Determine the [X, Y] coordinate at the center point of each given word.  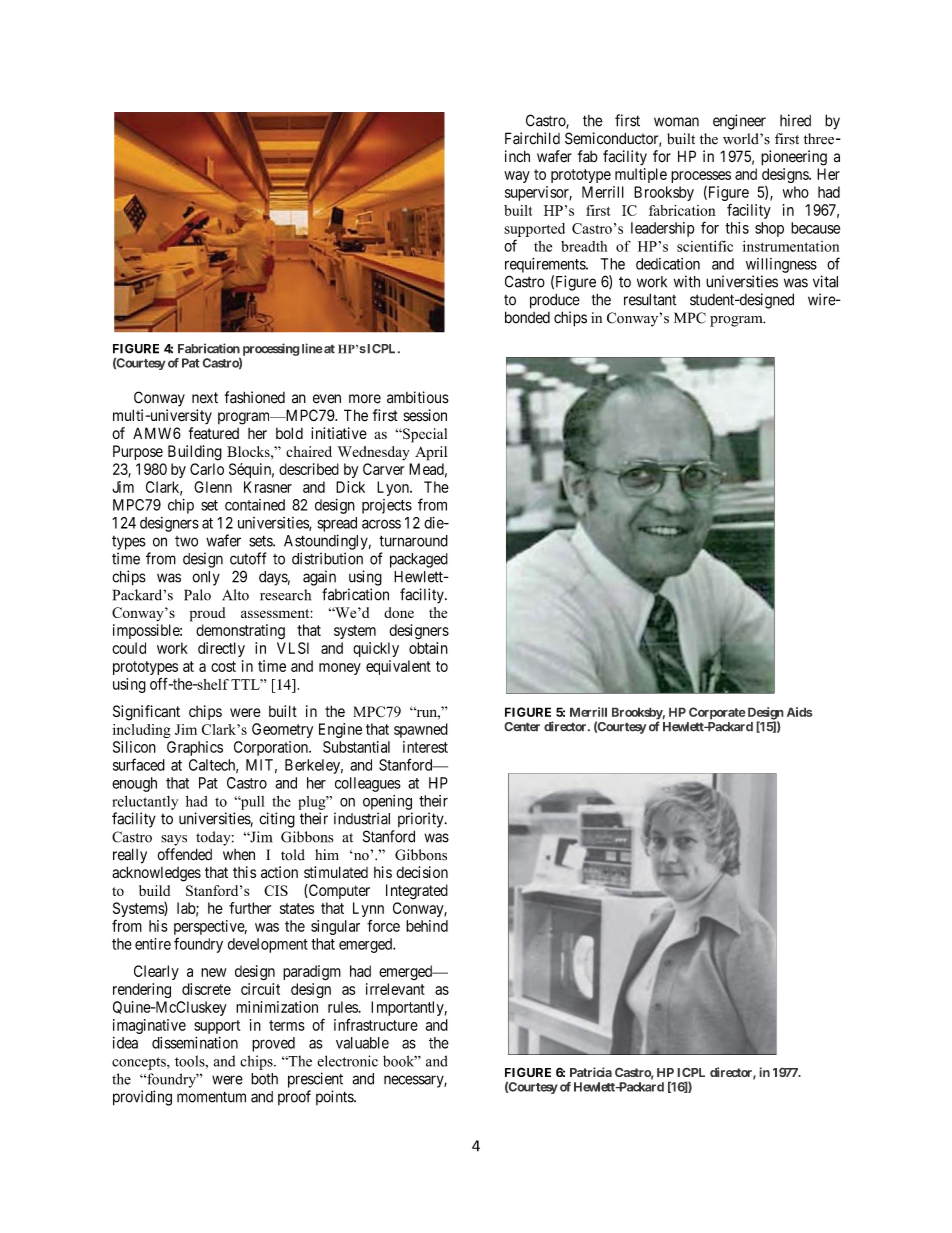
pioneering [794, 158]
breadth [584, 246]
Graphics [195, 748]
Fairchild [532, 138]
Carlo [207, 469]
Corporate [717, 713]
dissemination [195, 1043]
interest [425, 747]
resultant [650, 299]
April [431, 453]
